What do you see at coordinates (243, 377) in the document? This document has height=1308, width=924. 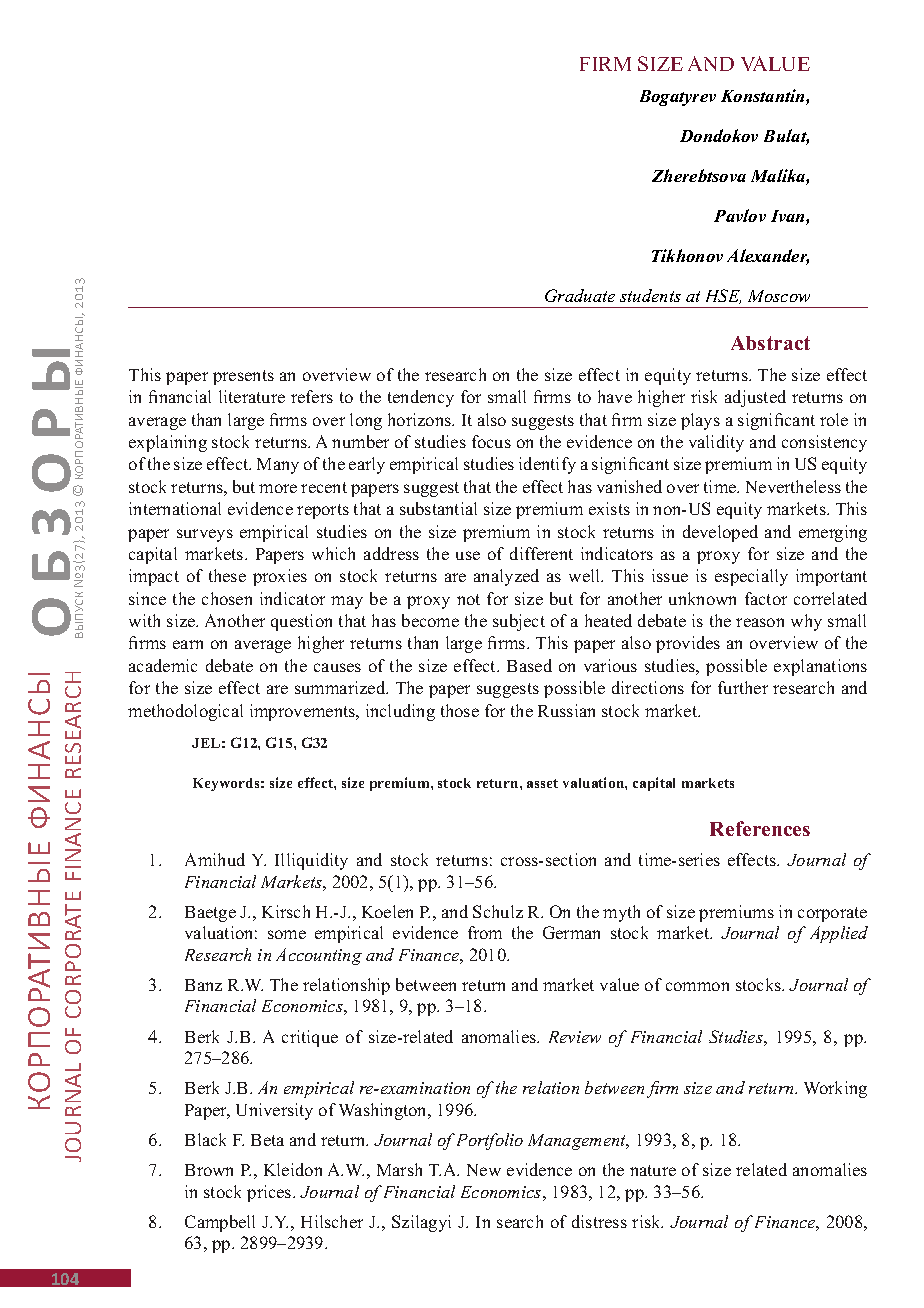 I see `presents` at bounding box center [243, 377].
